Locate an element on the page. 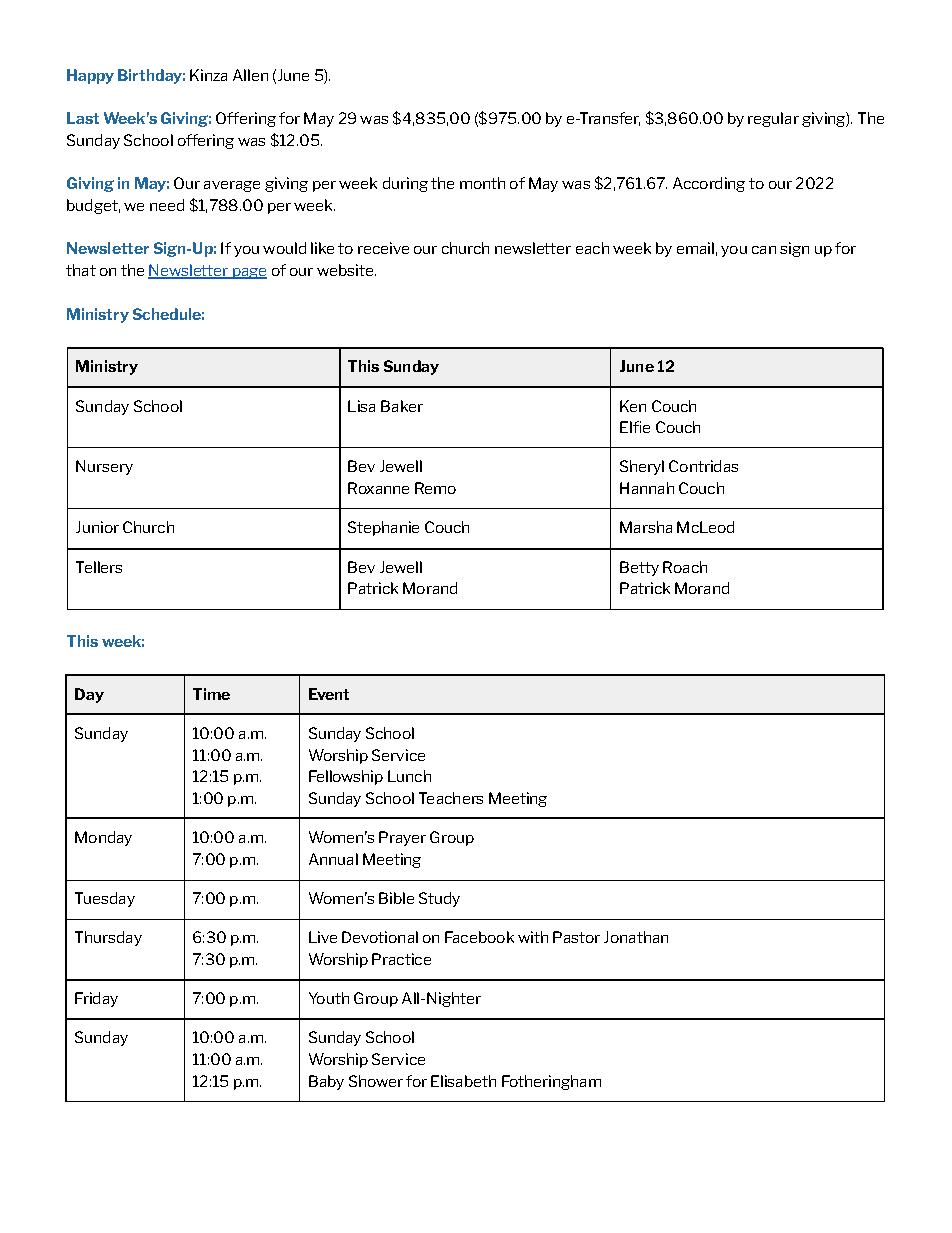 Image resolution: width=952 pixels, height=1233 pixels. Prayer is located at coordinates (402, 838).
